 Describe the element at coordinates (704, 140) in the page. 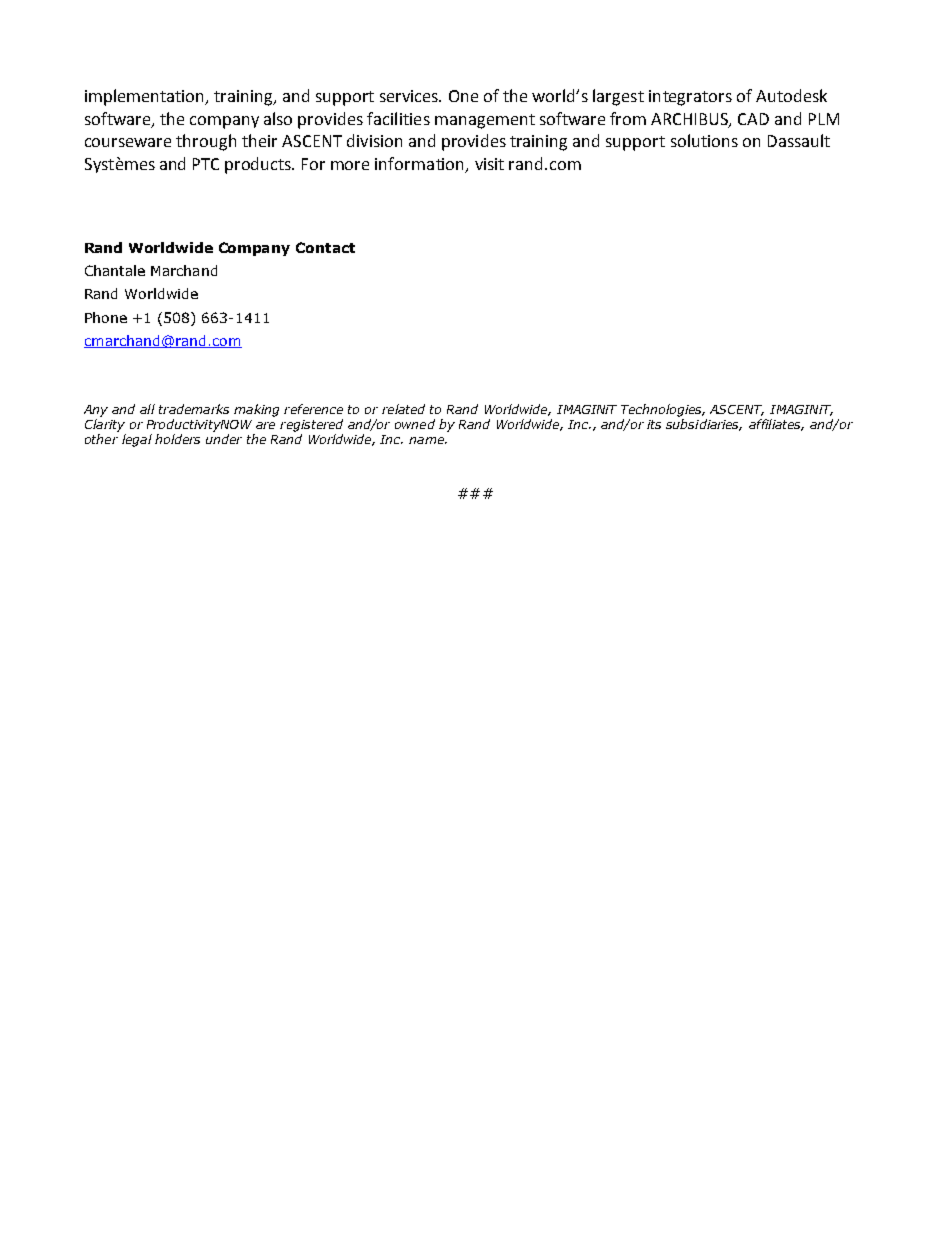

I see `solutions` at that location.
